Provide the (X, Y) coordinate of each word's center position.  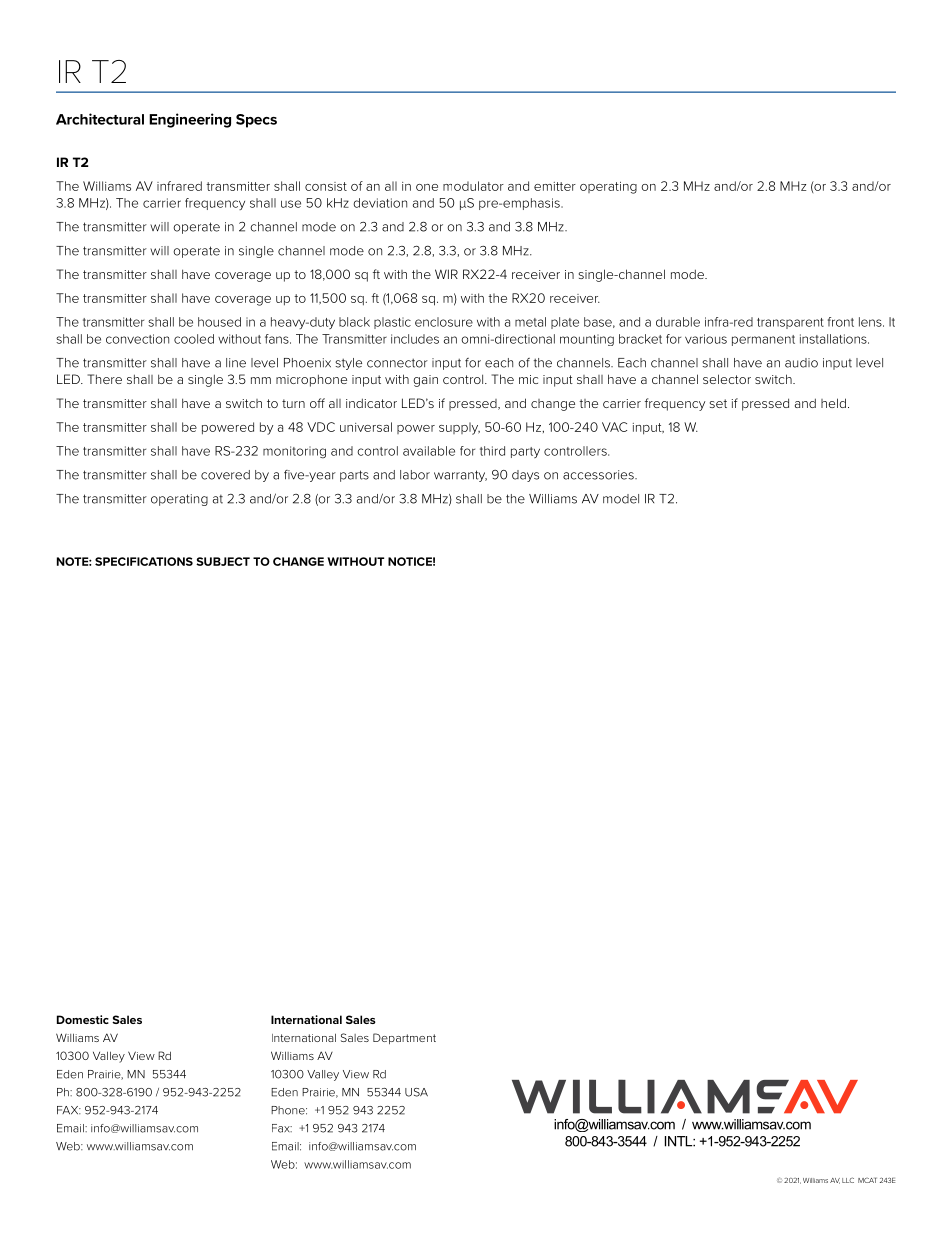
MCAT (867, 1180)
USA (416, 1092)
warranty (460, 476)
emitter (555, 186)
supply (459, 428)
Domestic (83, 1019)
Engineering (190, 120)
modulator (473, 186)
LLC (848, 1180)
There (104, 379)
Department (404, 1039)
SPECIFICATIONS (144, 561)
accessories (599, 475)
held (833, 403)
